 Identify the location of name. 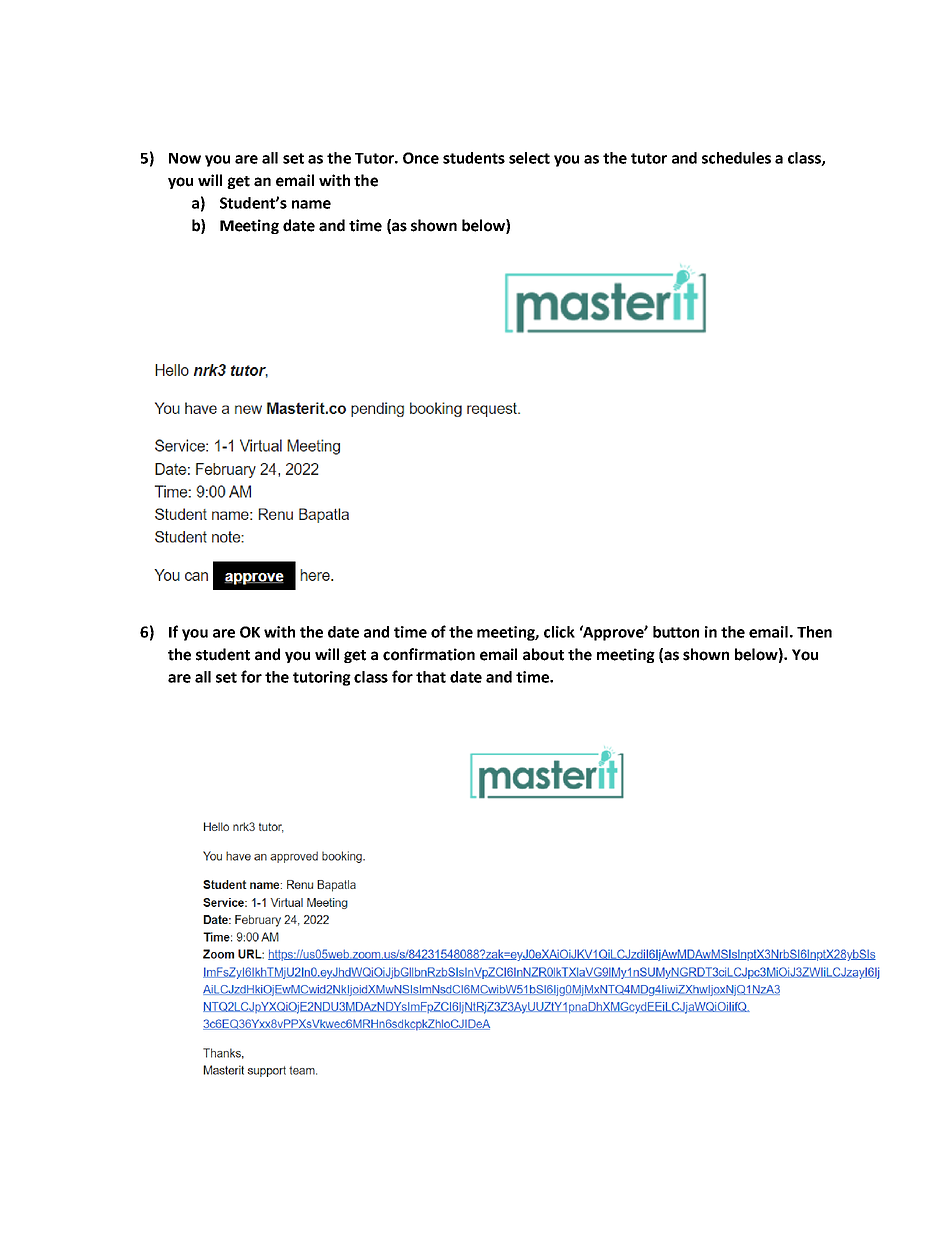
(311, 204).
